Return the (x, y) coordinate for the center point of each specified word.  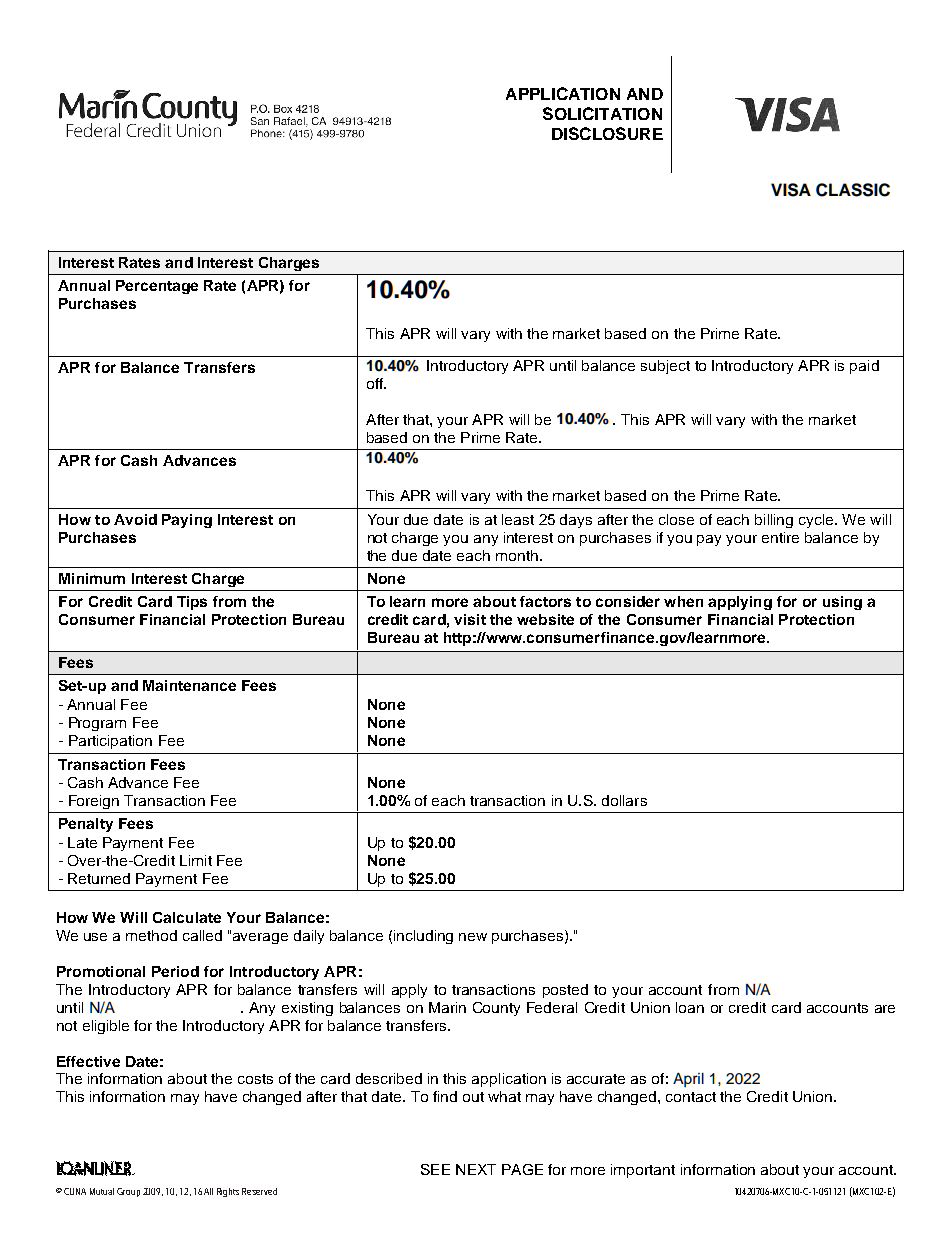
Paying (187, 521)
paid (864, 367)
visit (470, 619)
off (376, 383)
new (473, 937)
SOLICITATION (602, 113)
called (202, 935)
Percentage (157, 287)
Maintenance (189, 685)
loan (690, 1007)
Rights (228, 1192)
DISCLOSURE (607, 133)
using (842, 603)
